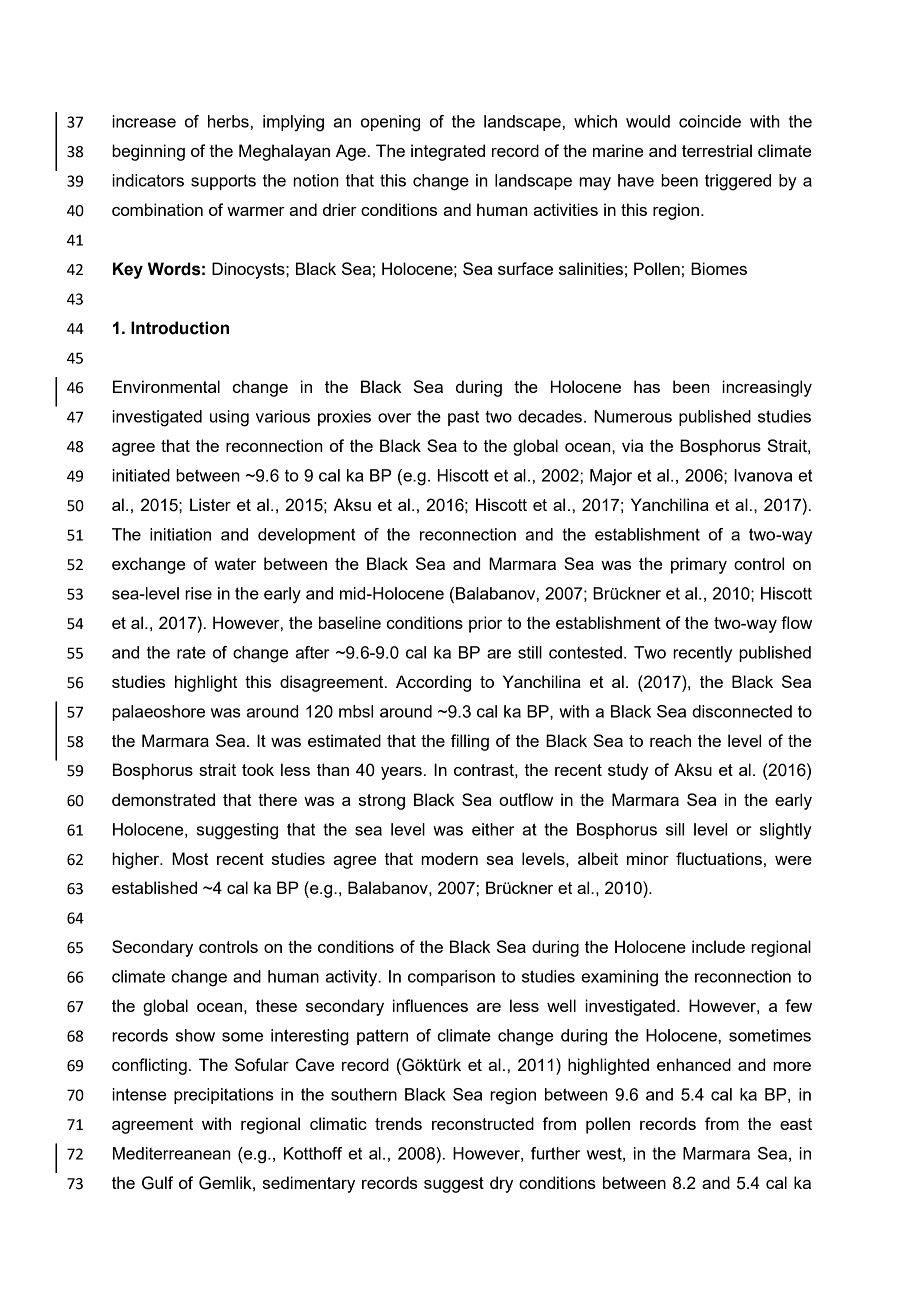  Describe the element at coordinates (742, 711) in the screenshot. I see `disconnected` at that location.
